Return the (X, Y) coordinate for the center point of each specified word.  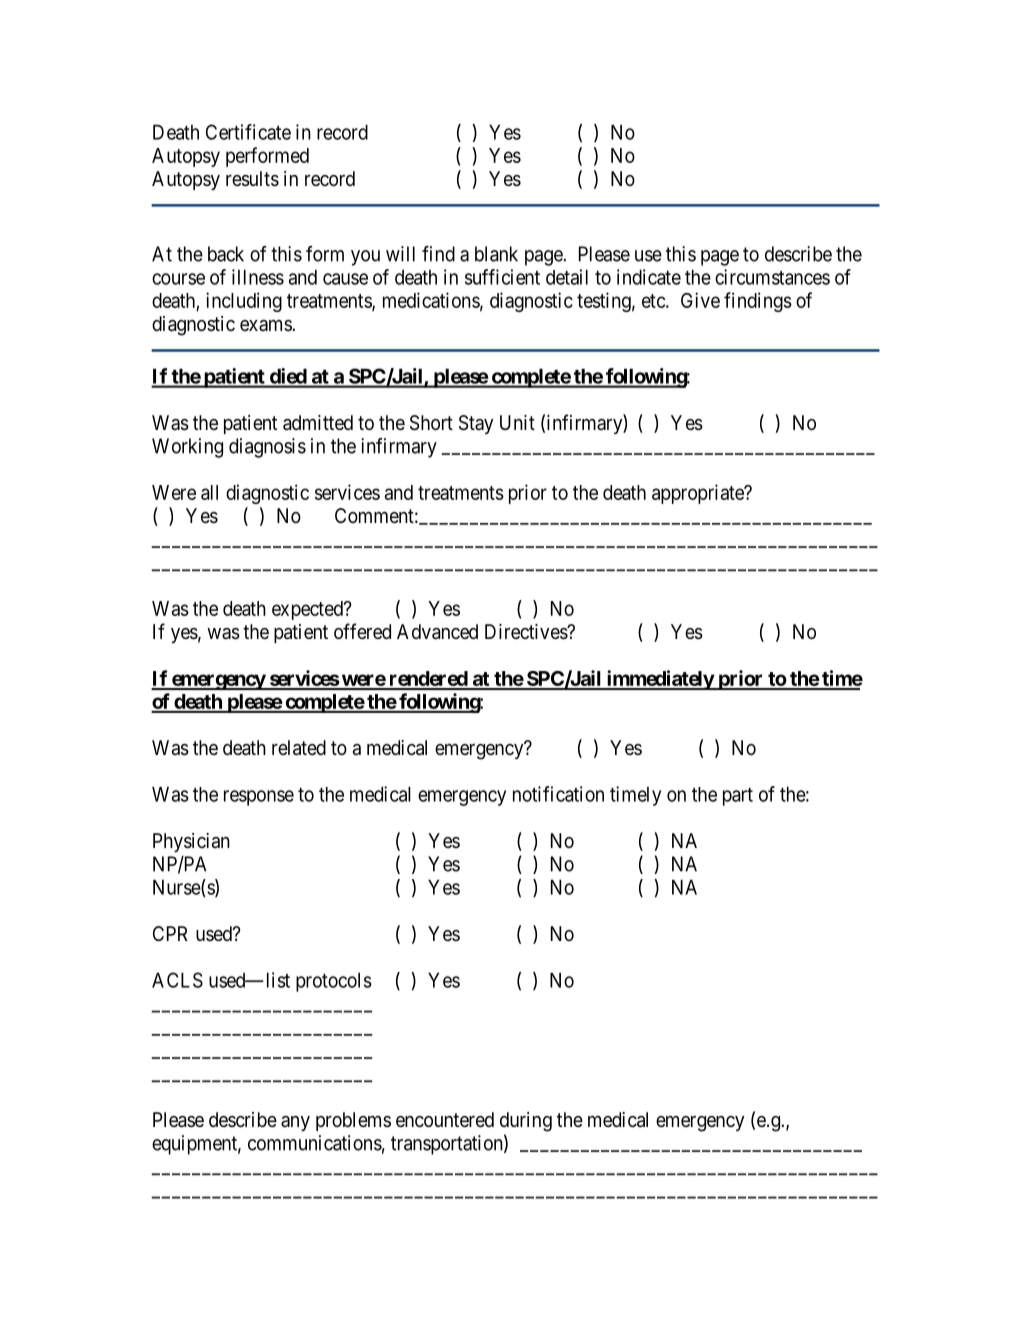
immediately (659, 680)
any (295, 1123)
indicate (649, 277)
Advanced (437, 632)
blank (496, 254)
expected (308, 610)
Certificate (248, 132)
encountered (445, 1119)
